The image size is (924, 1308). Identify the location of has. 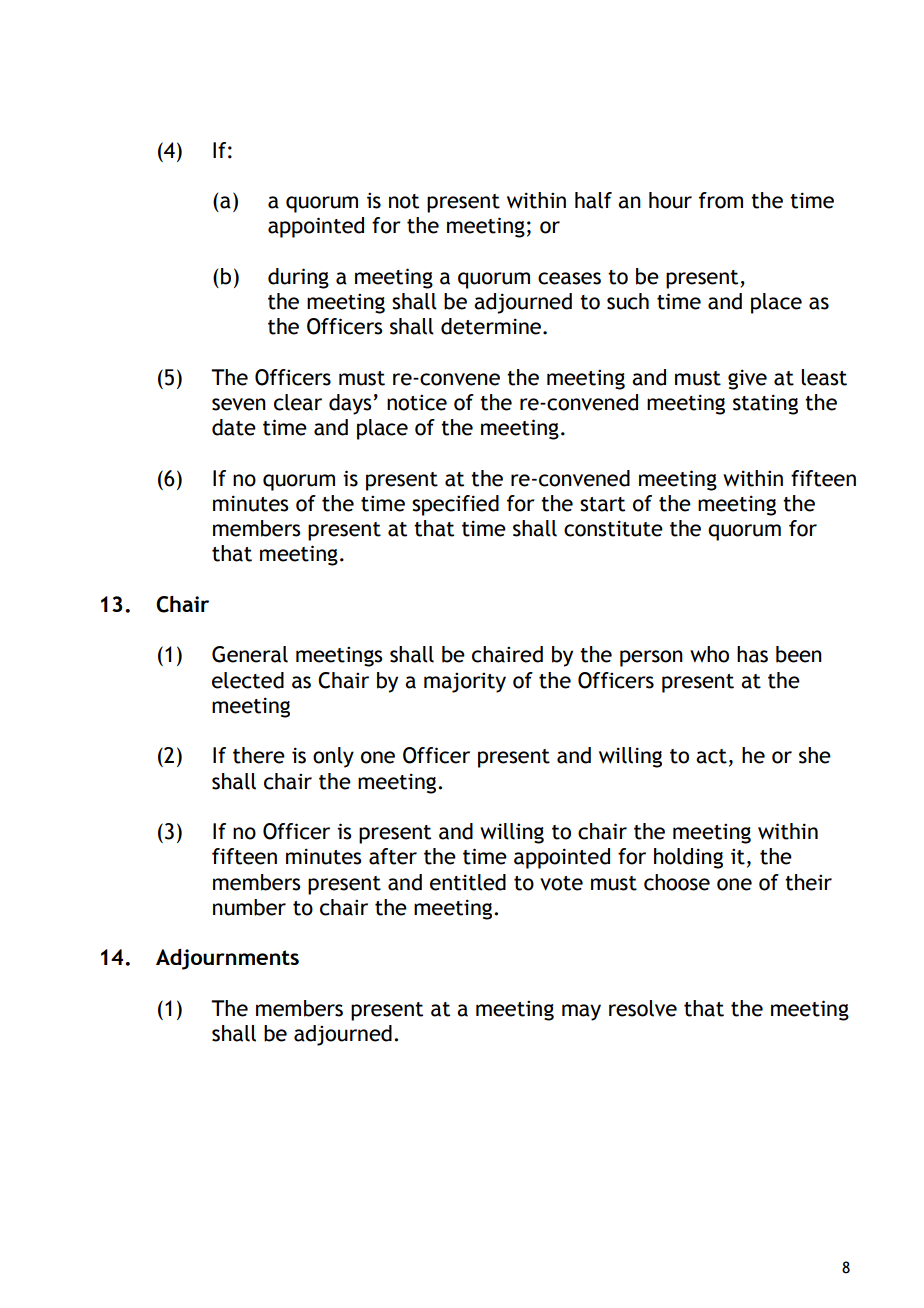
(752, 654).
